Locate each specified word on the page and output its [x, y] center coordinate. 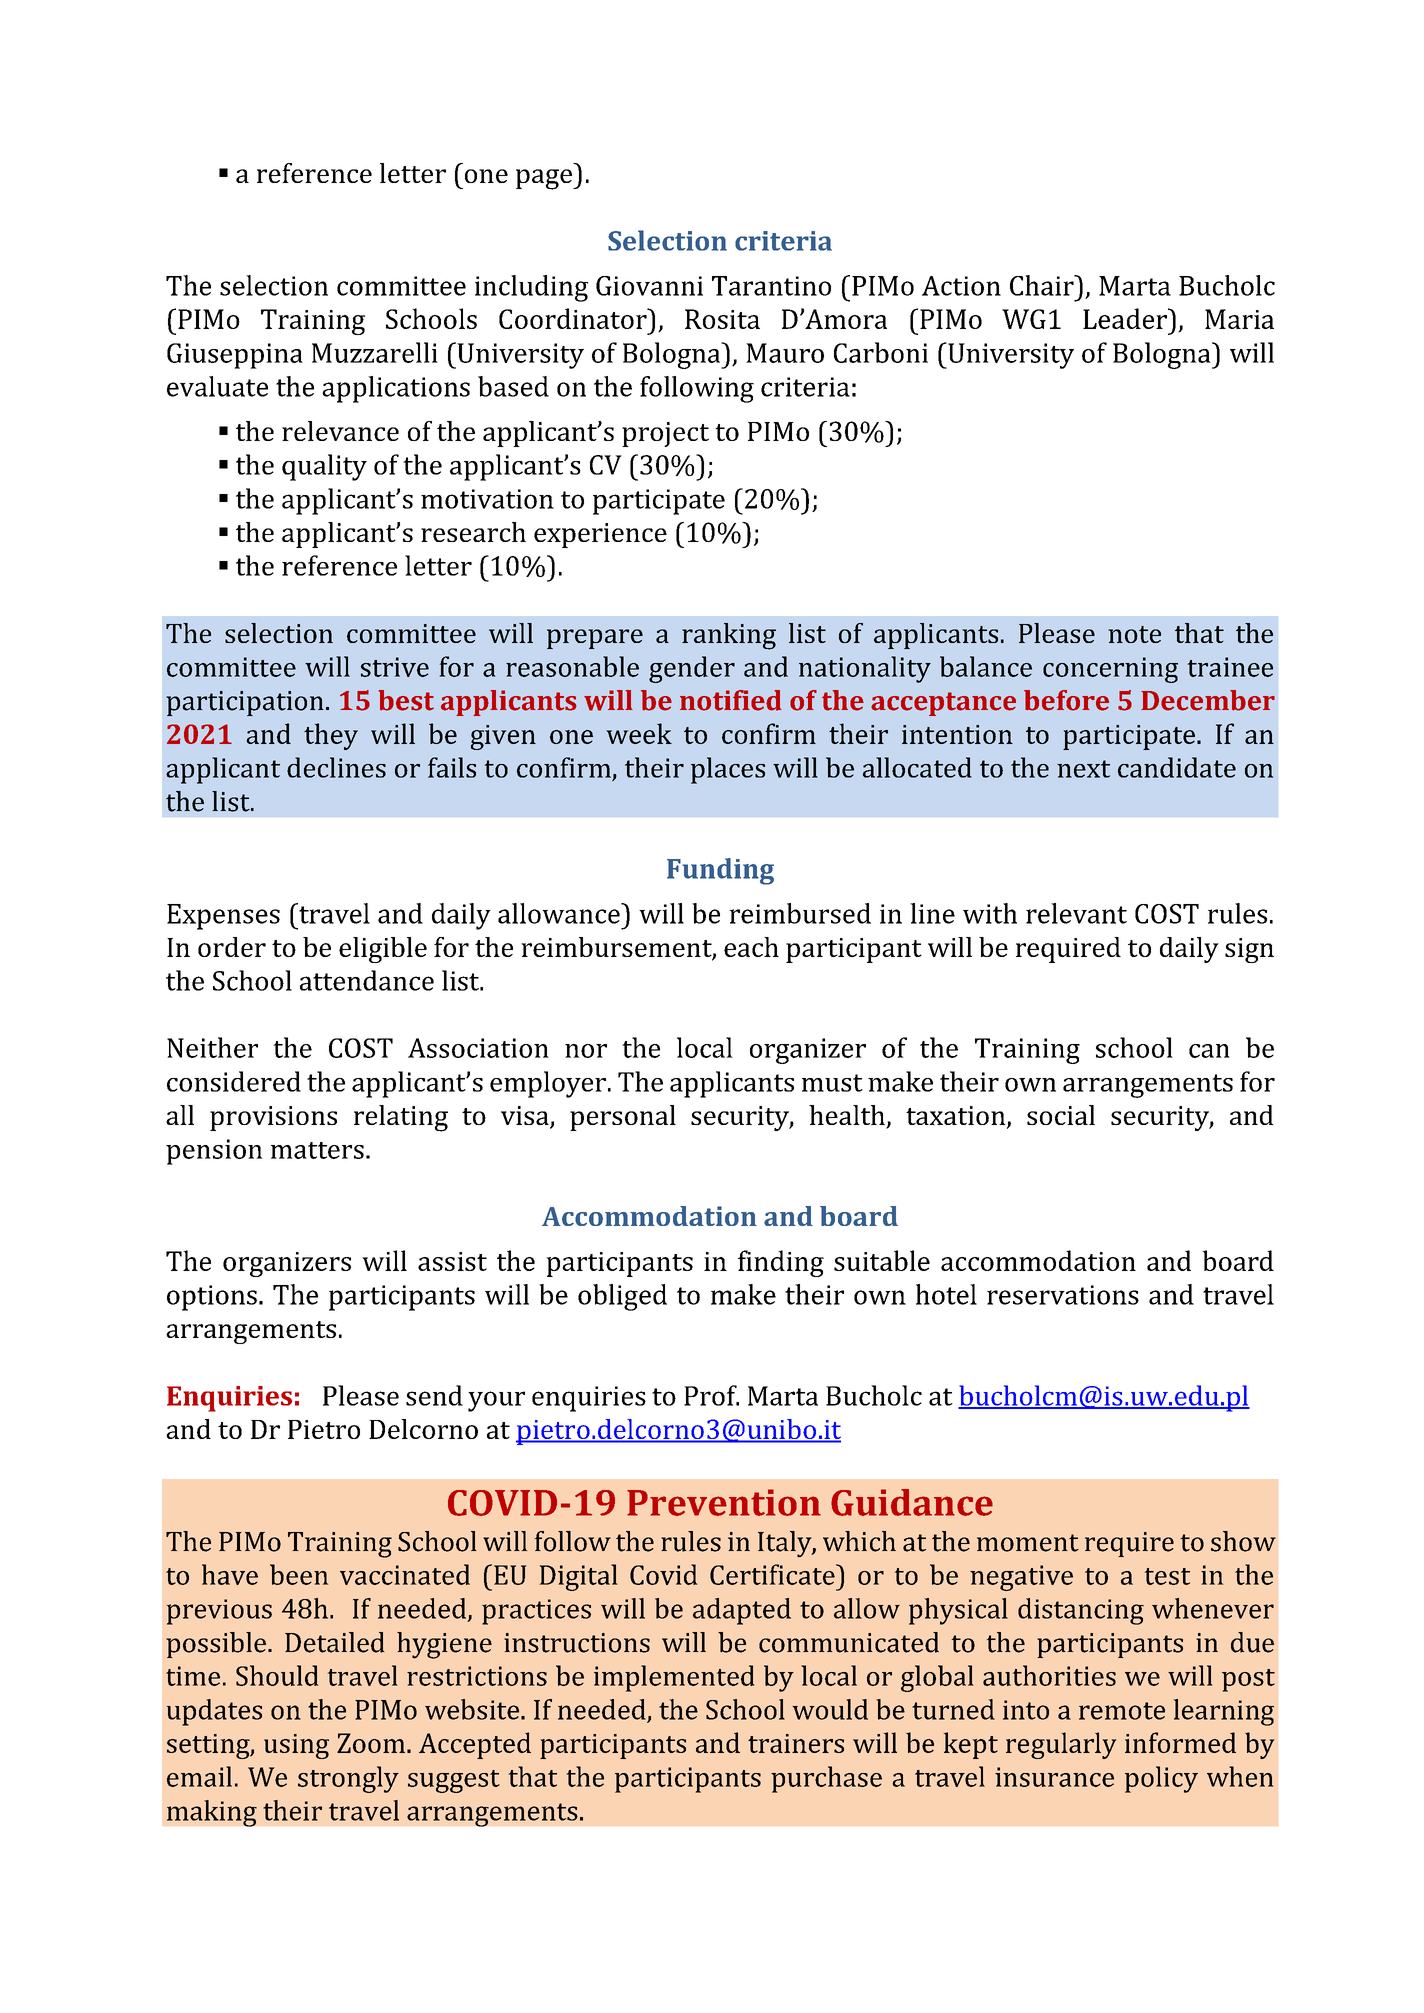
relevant [1076, 913]
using [296, 1746]
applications [396, 389]
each [751, 947]
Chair [1043, 285]
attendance [367, 980]
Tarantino [771, 286]
